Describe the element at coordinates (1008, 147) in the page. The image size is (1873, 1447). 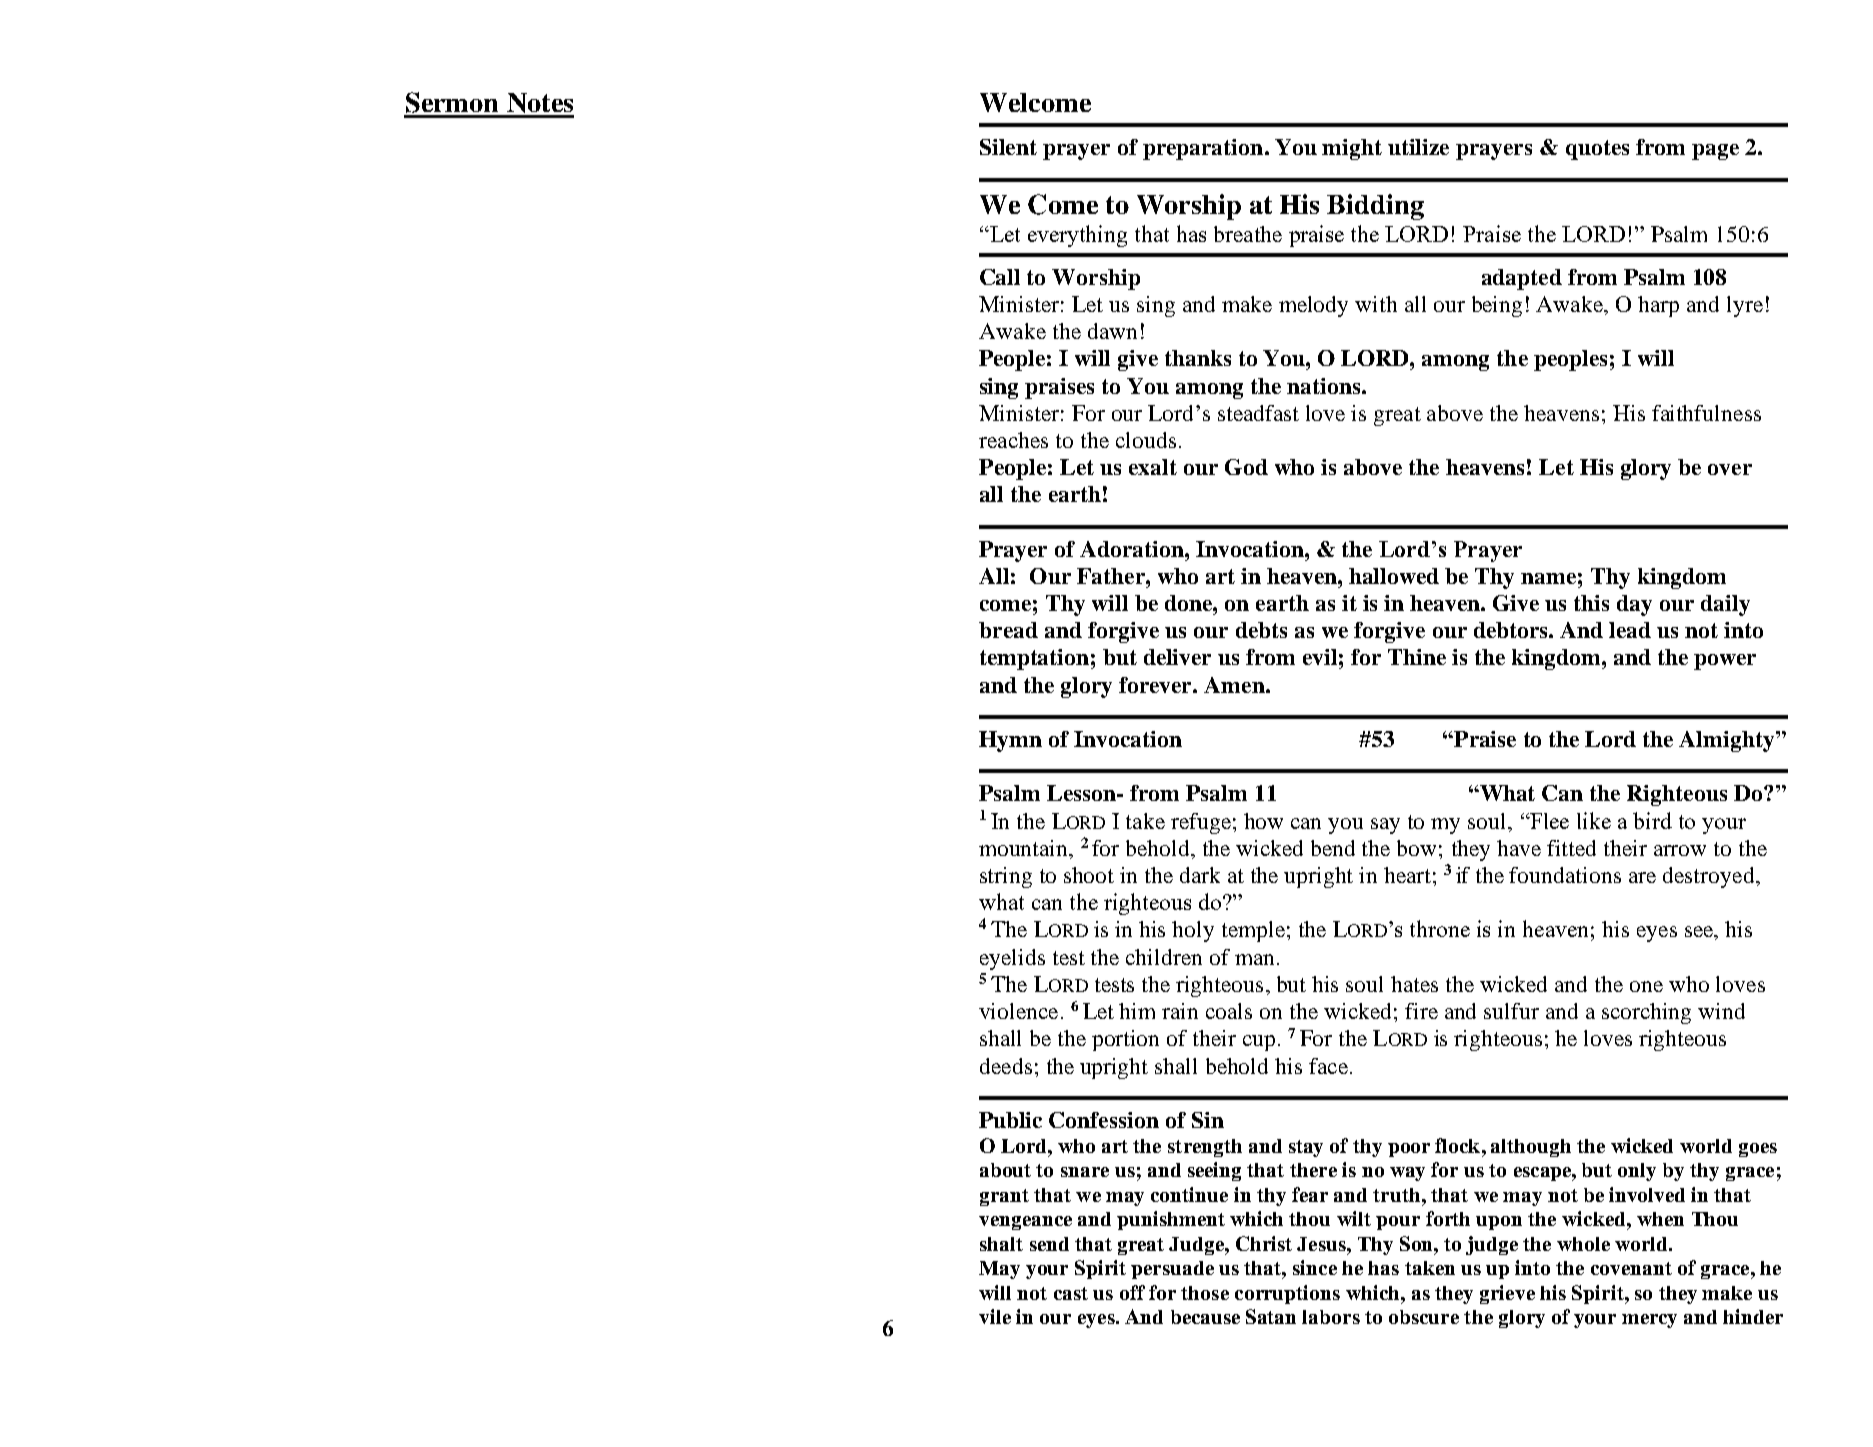
I see `Silent` at that location.
